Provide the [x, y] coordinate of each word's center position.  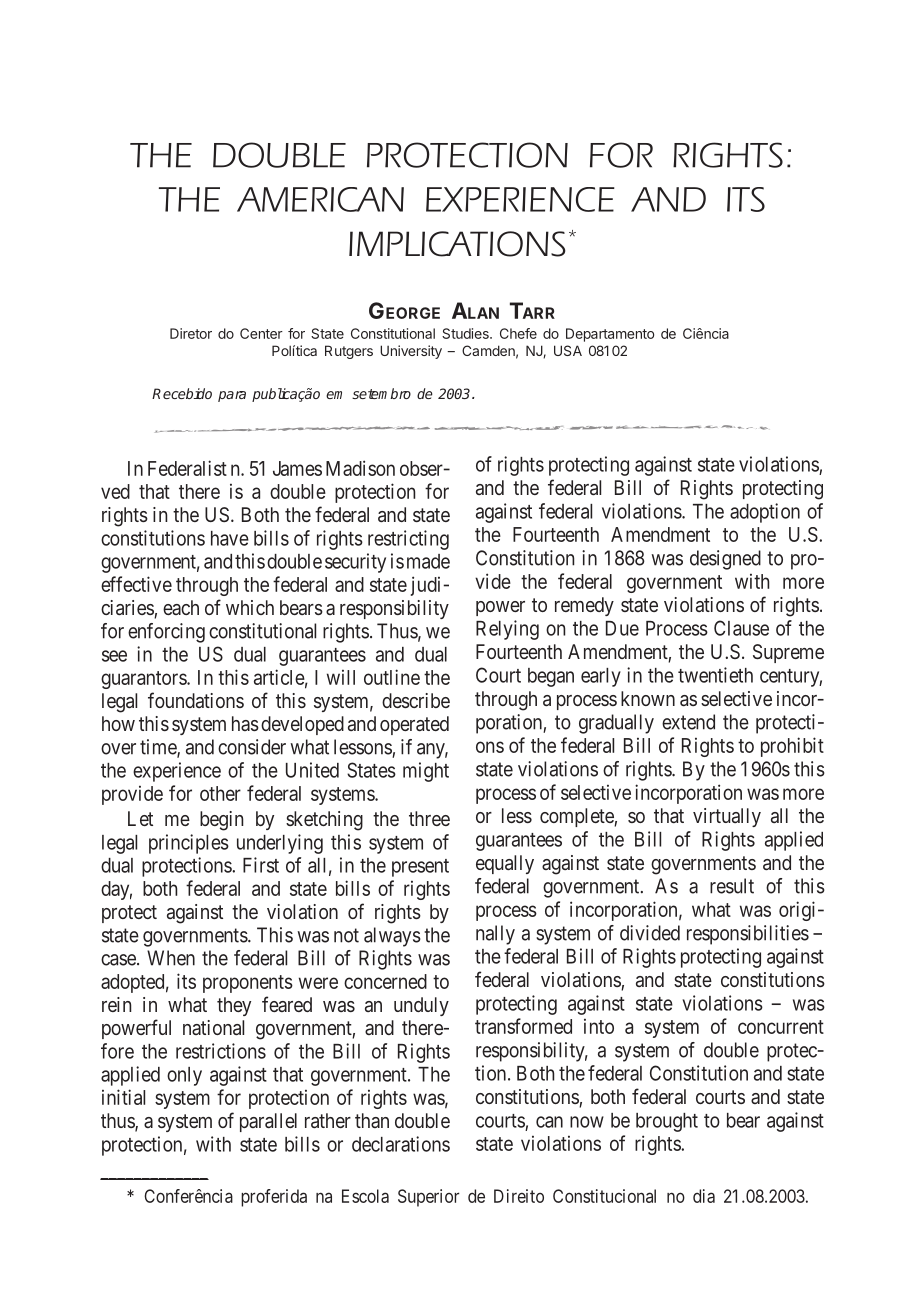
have [230, 538]
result [732, 886]
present [420, 868]
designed [725, 560]
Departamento [610, 335]
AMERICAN [320, 199]
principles [189, 844]
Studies [466, 333]
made [428, 561]
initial [123, 1097]
